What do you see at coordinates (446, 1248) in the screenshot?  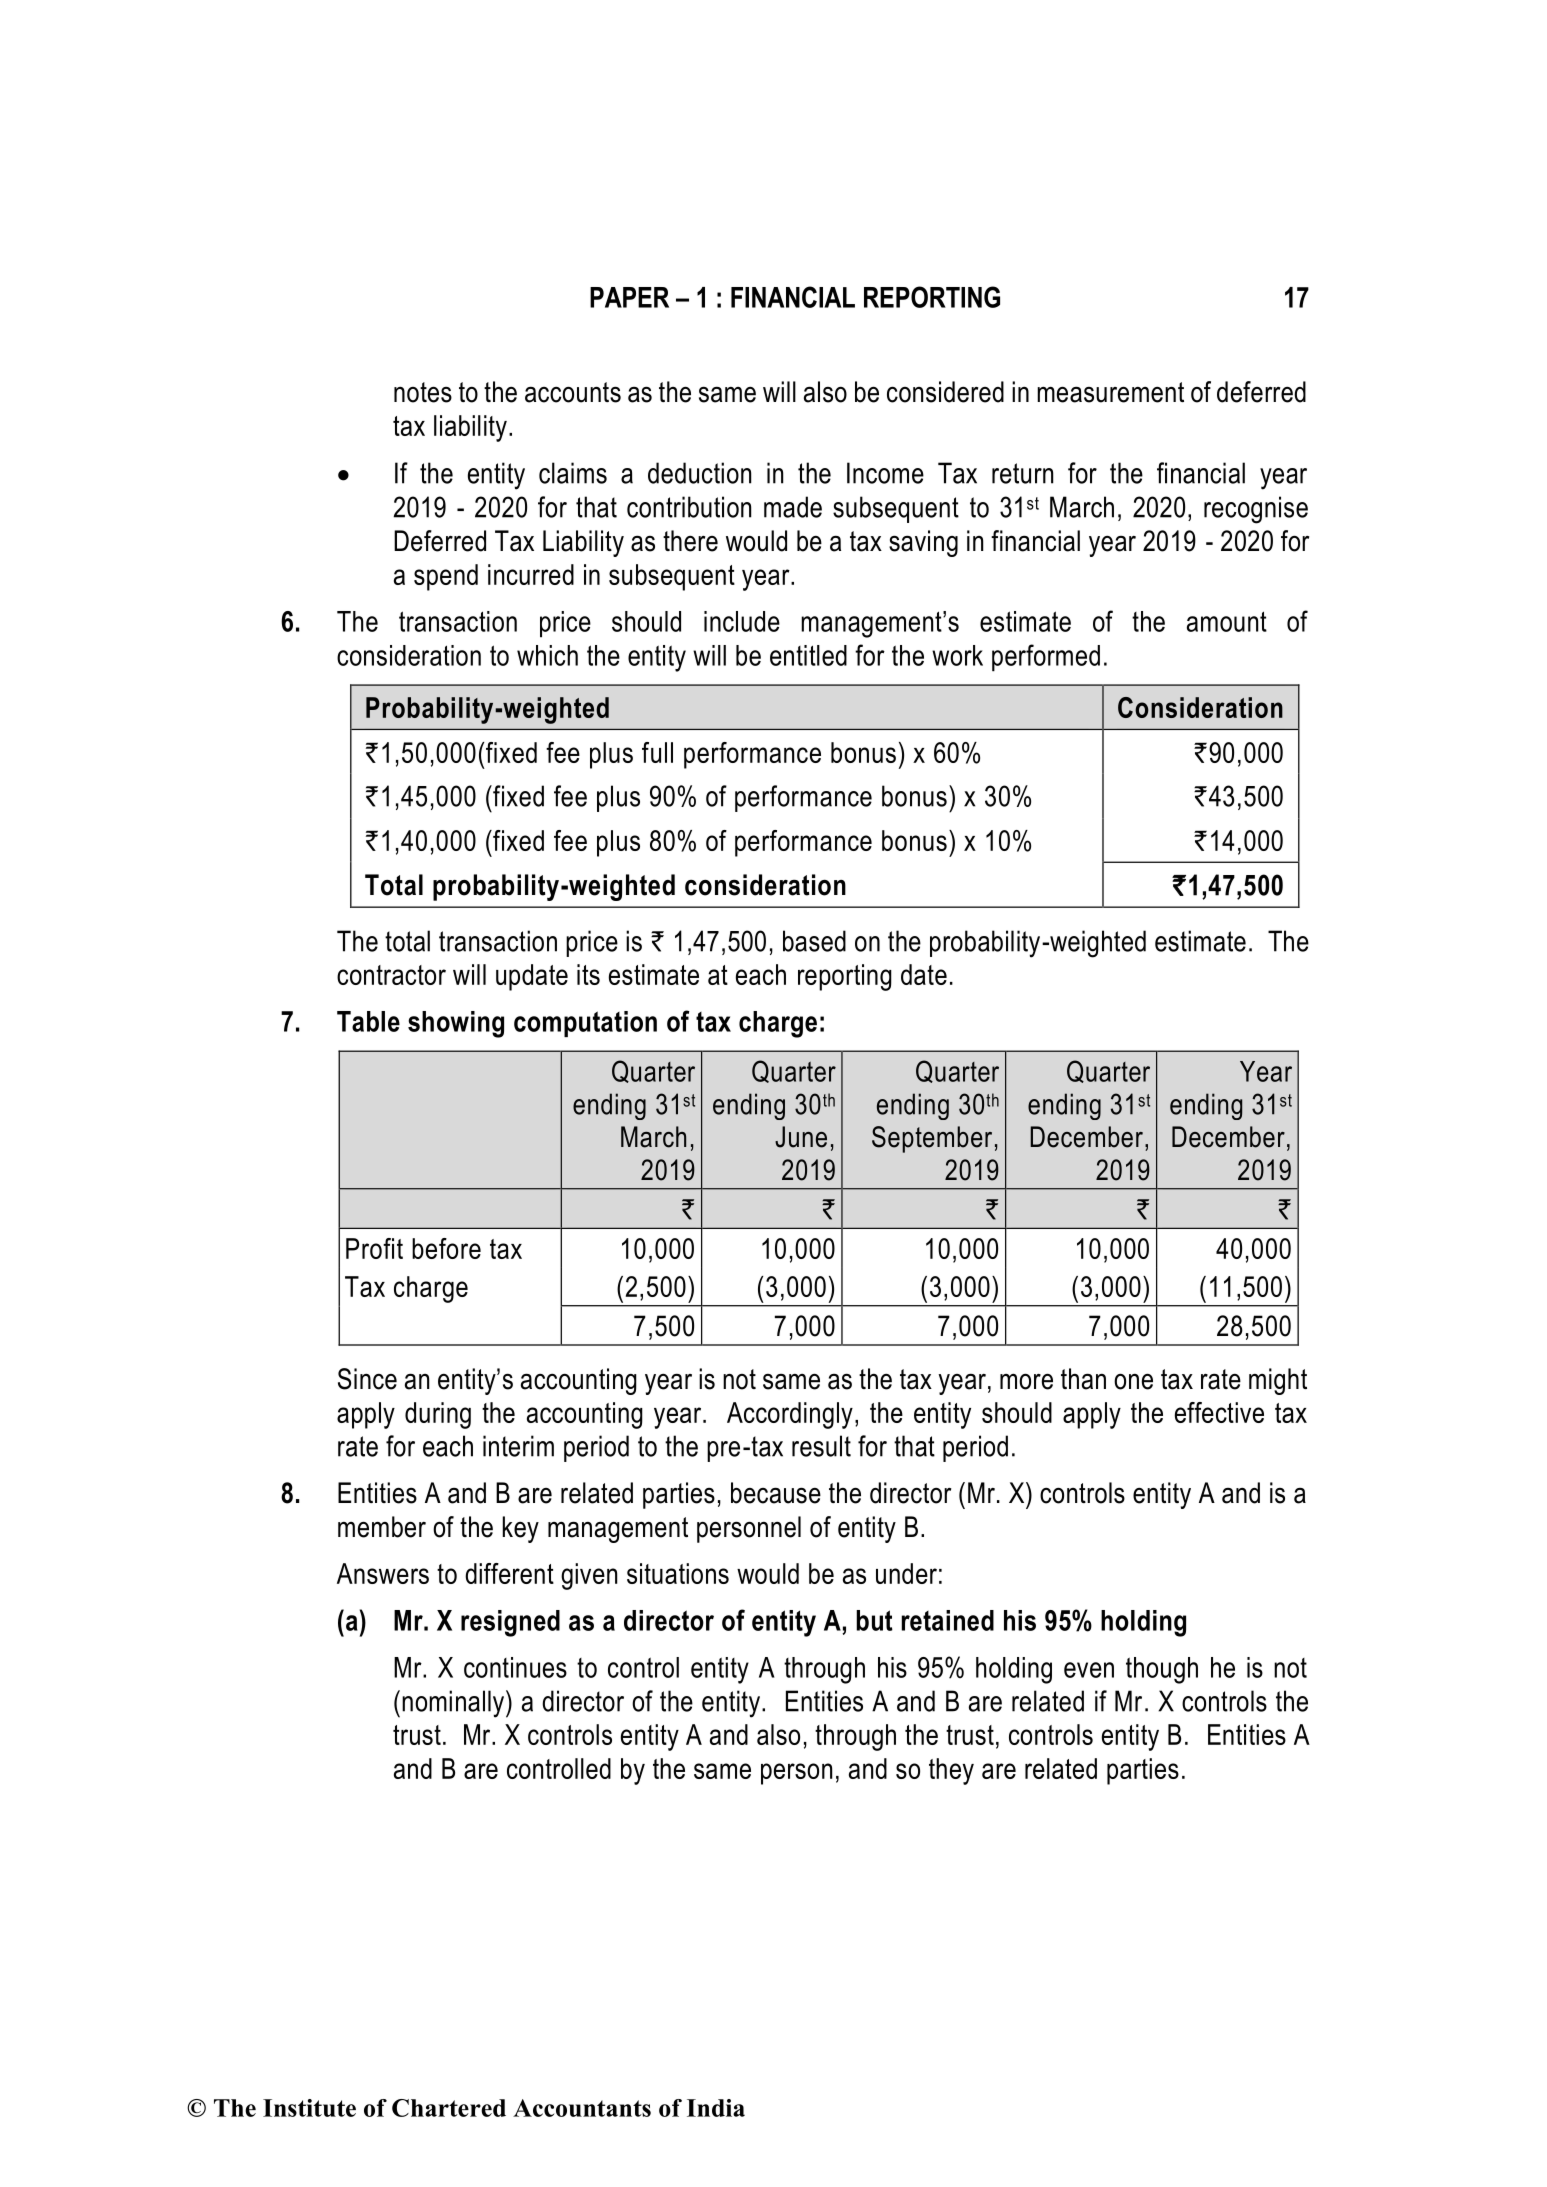 I see `before` at bounding box center [446, 1248].
